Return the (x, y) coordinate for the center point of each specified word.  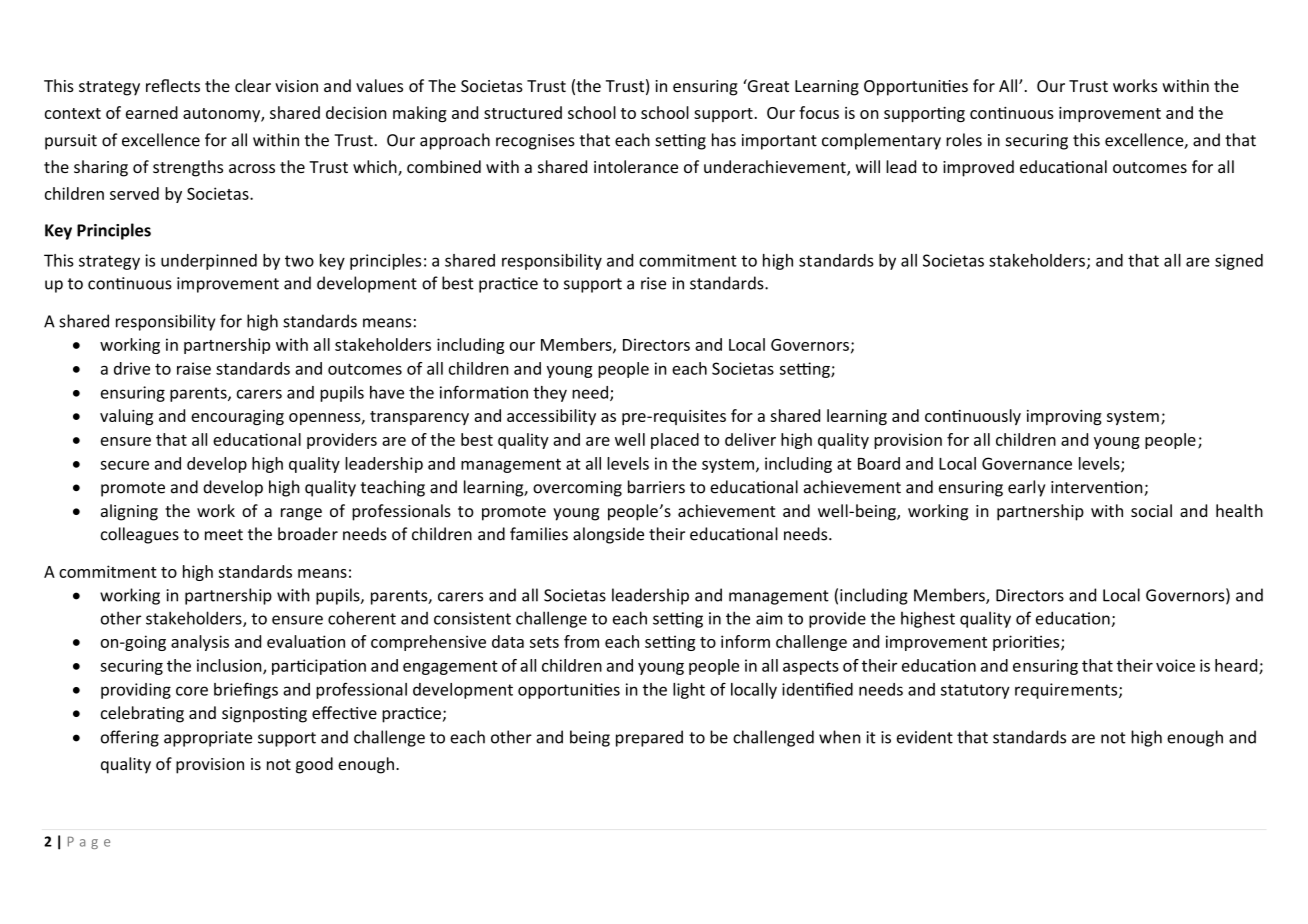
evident (925, 737)
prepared (649, 738)
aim (769, 618)
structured (523, 112)
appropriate (208, 739)
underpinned (209, 262)
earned (152, 112)
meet (224, 535)
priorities (1027, 643)
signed (1239, 262)
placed (675, 441)
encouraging (237, 417)
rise (653, 283)
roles (964, 140)
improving (1064, 417)
